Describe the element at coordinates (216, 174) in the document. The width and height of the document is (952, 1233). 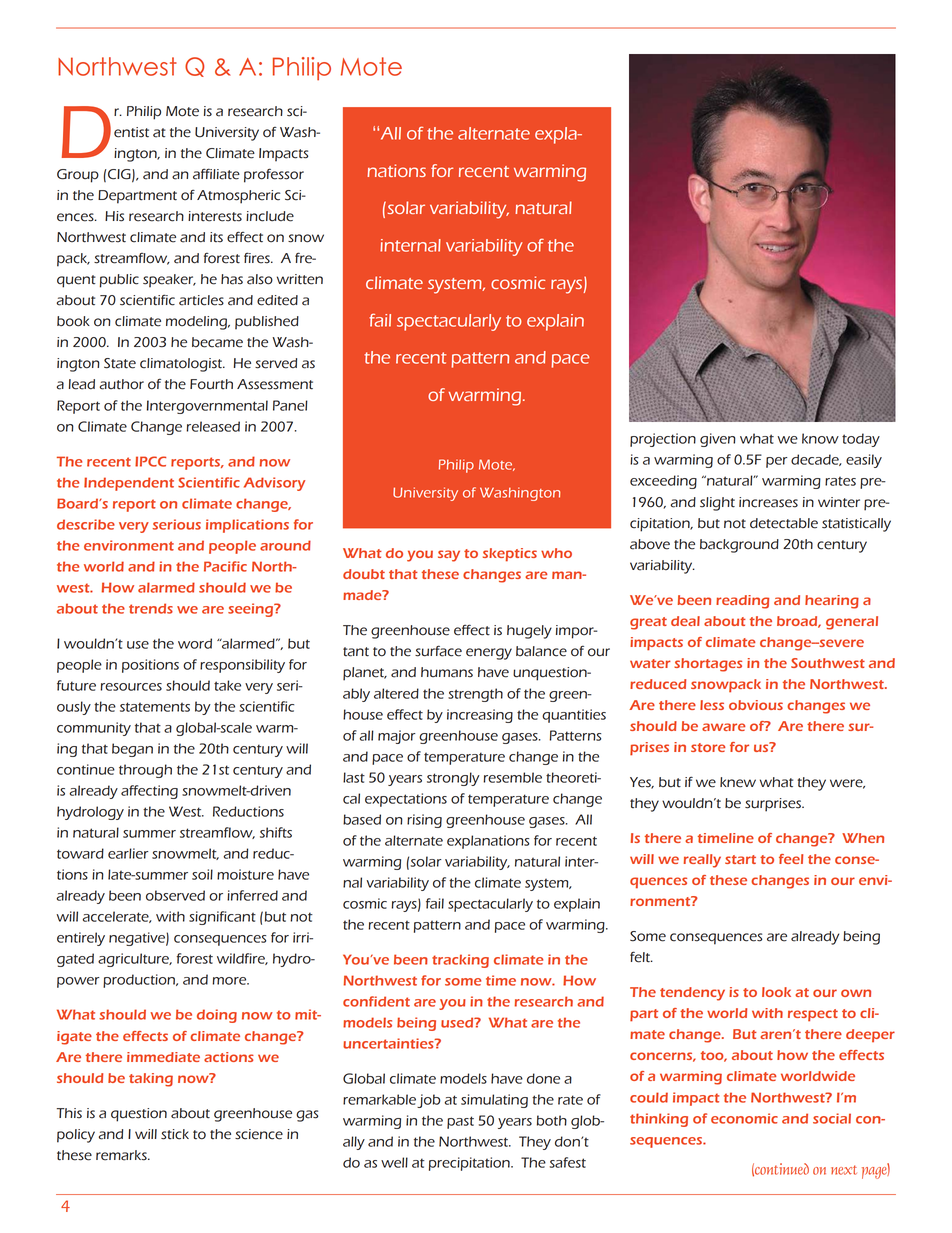
I see `affiliate` at that location.
